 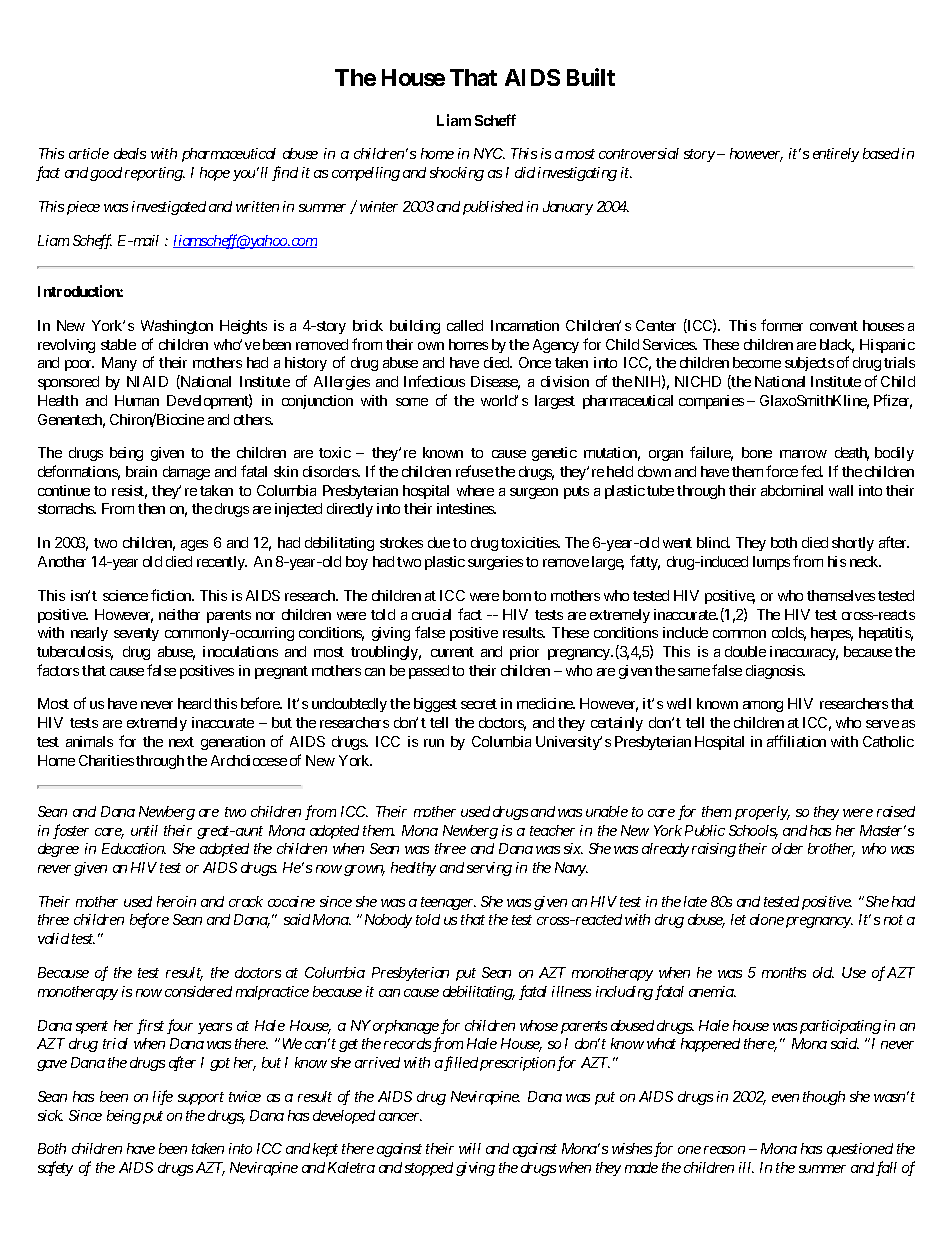 What do you see at coordinates (836, 155) in the screenshot?
I see `entirely` at bounding box center [836, 155].
